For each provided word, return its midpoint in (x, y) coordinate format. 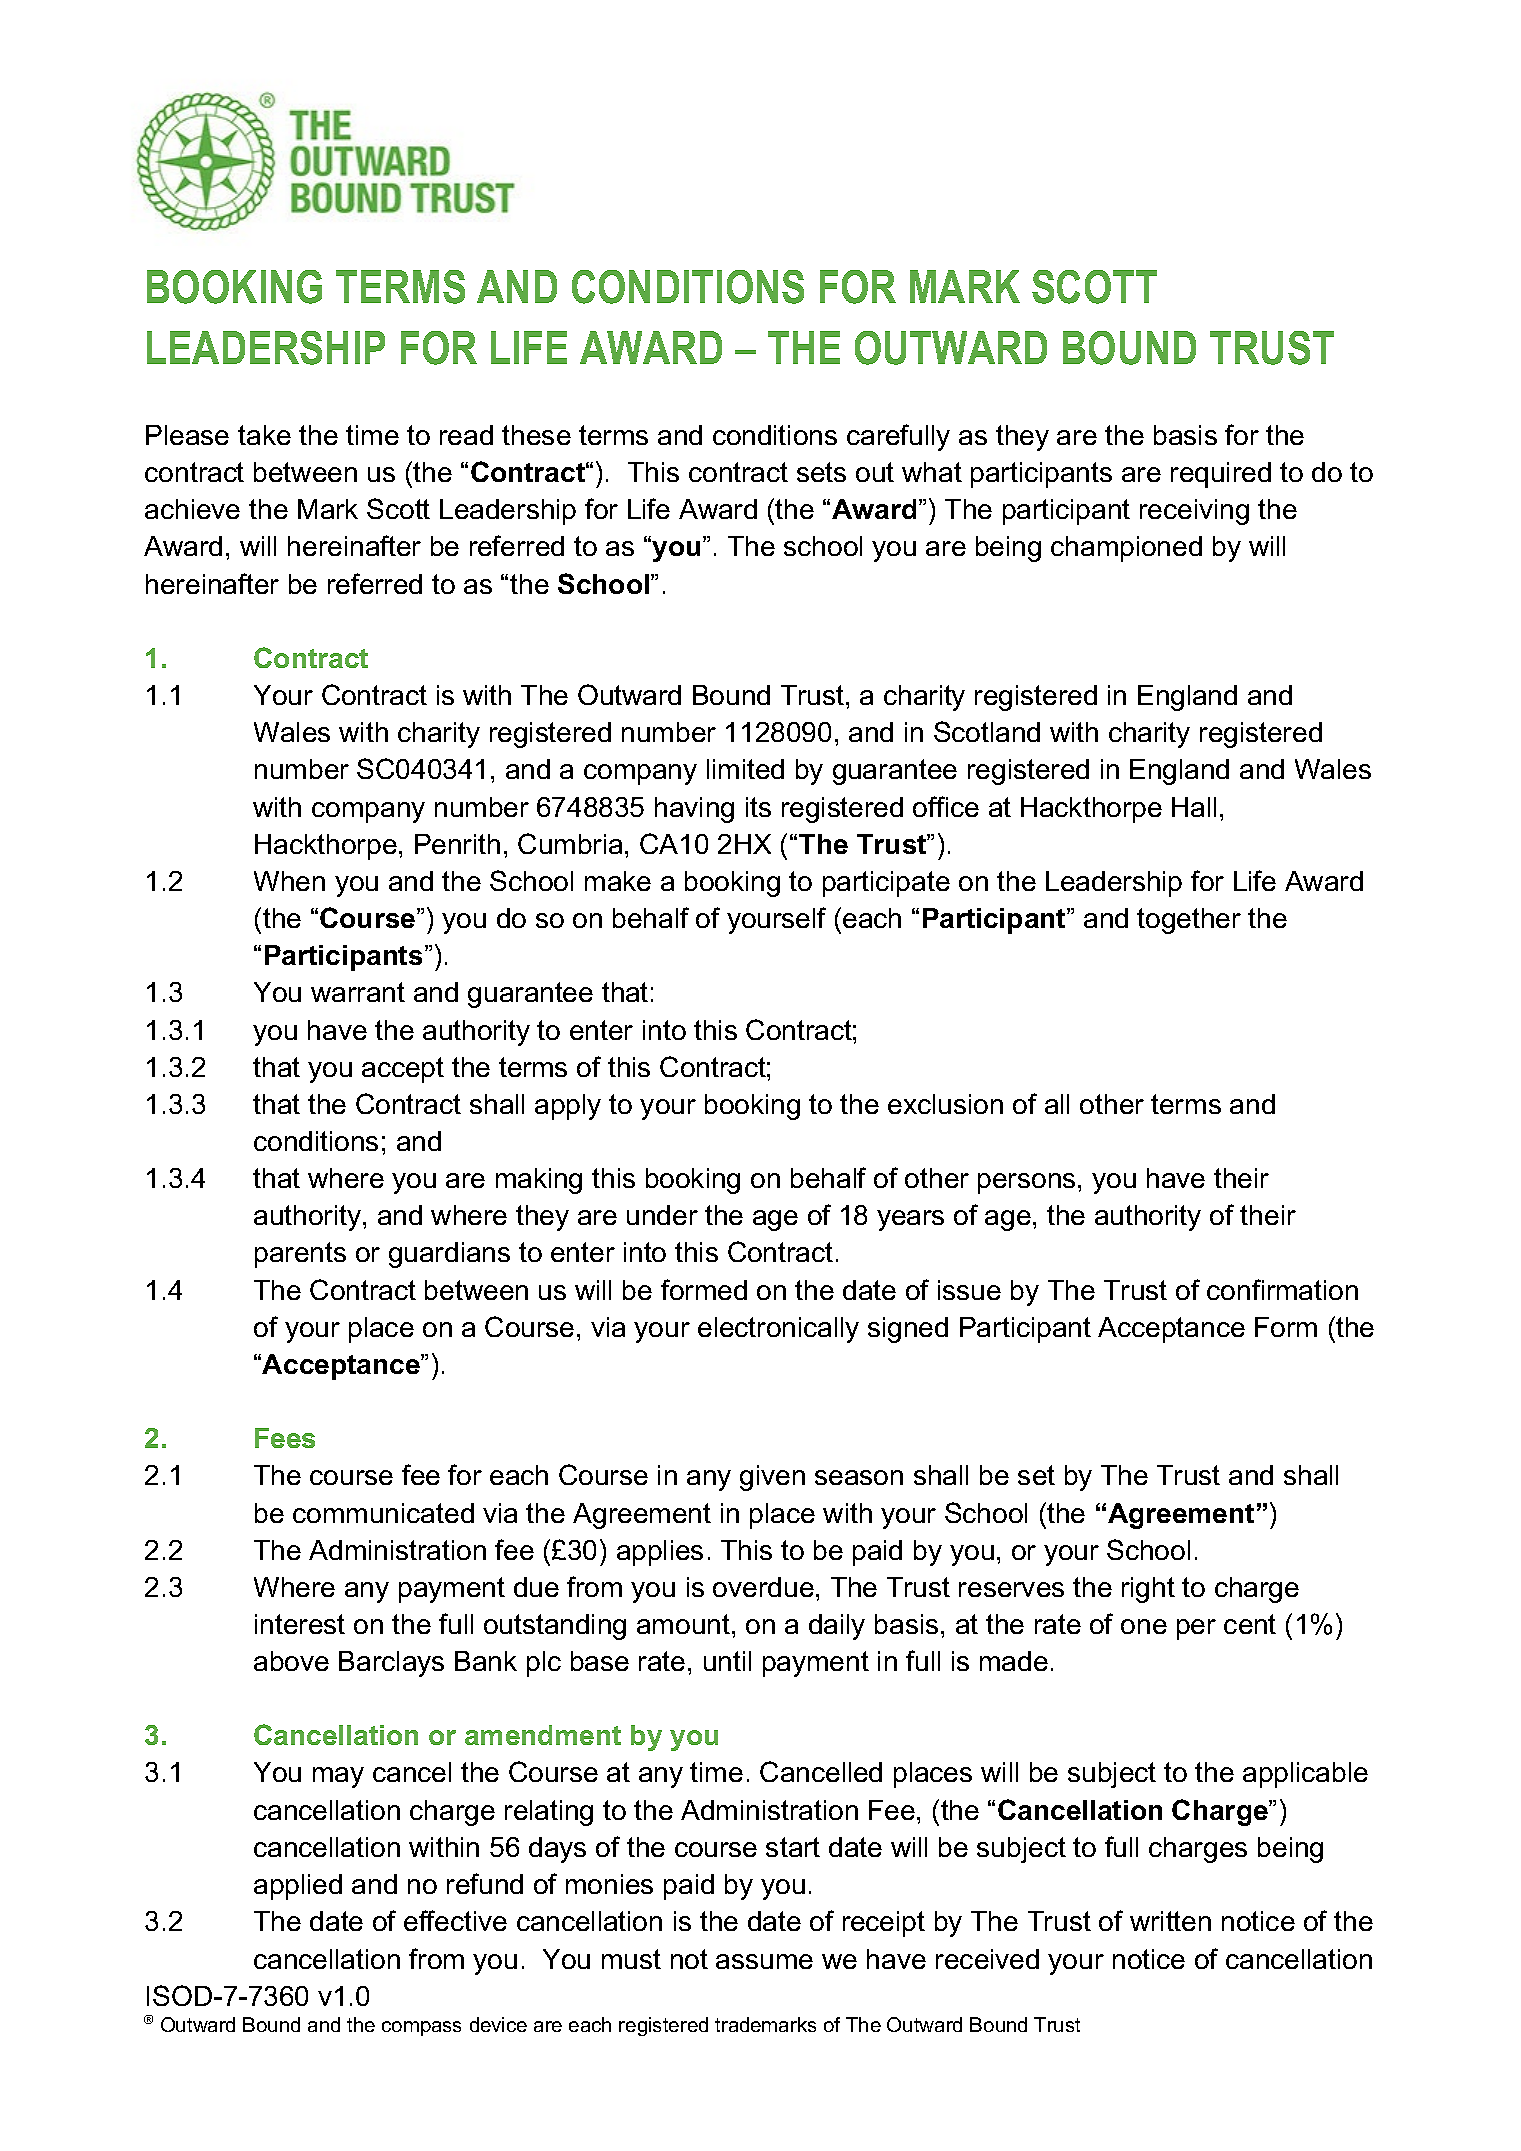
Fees (285, 1438)
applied (298, 1887)
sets (821, 472)
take (264, 435)
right (1148, 1590)
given (772, 1478)
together (1189, 921)
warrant (358, 992)
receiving (1194, 512)
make (618, 881)
